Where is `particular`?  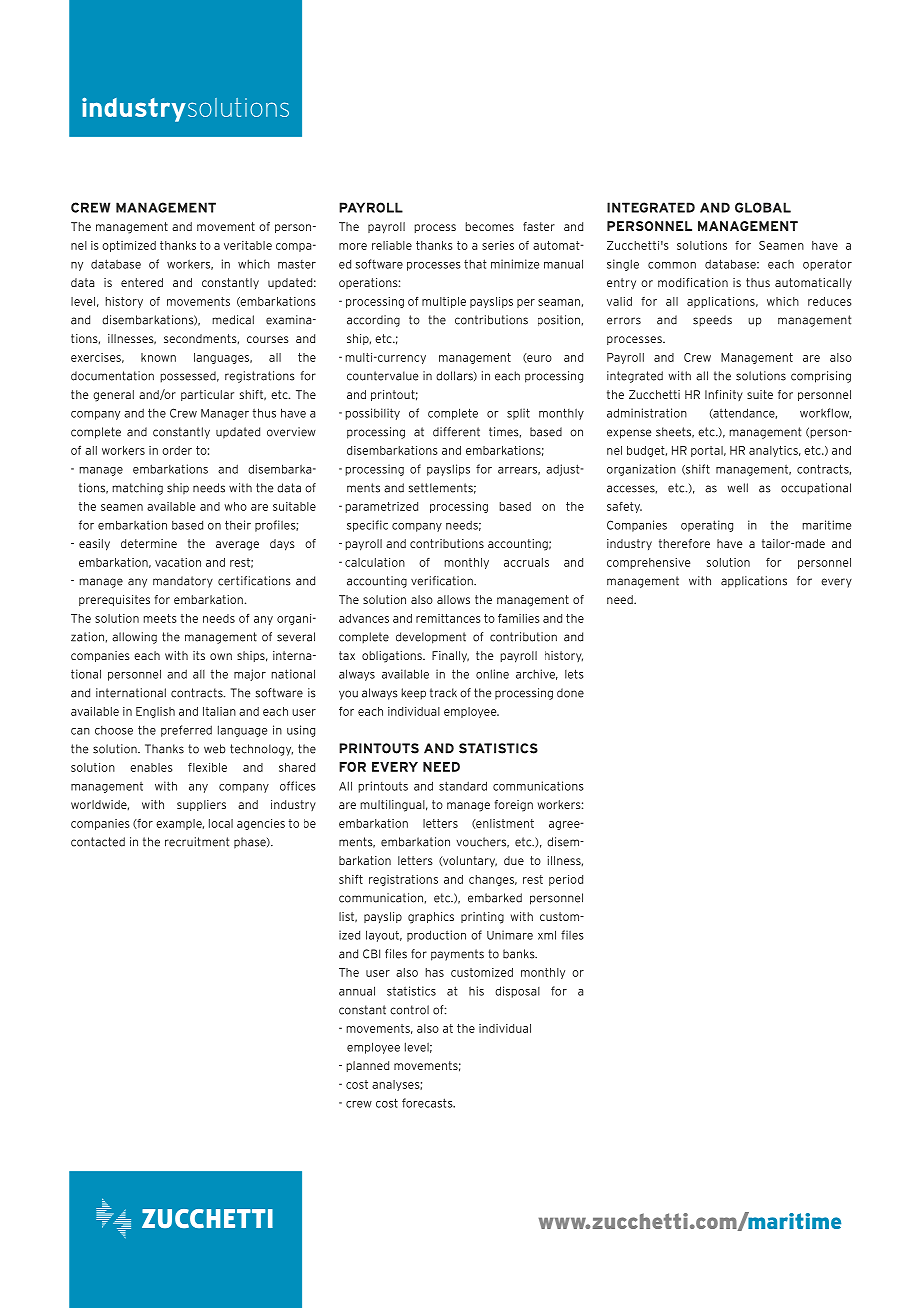 particular is located at coordinates (207, 395).
